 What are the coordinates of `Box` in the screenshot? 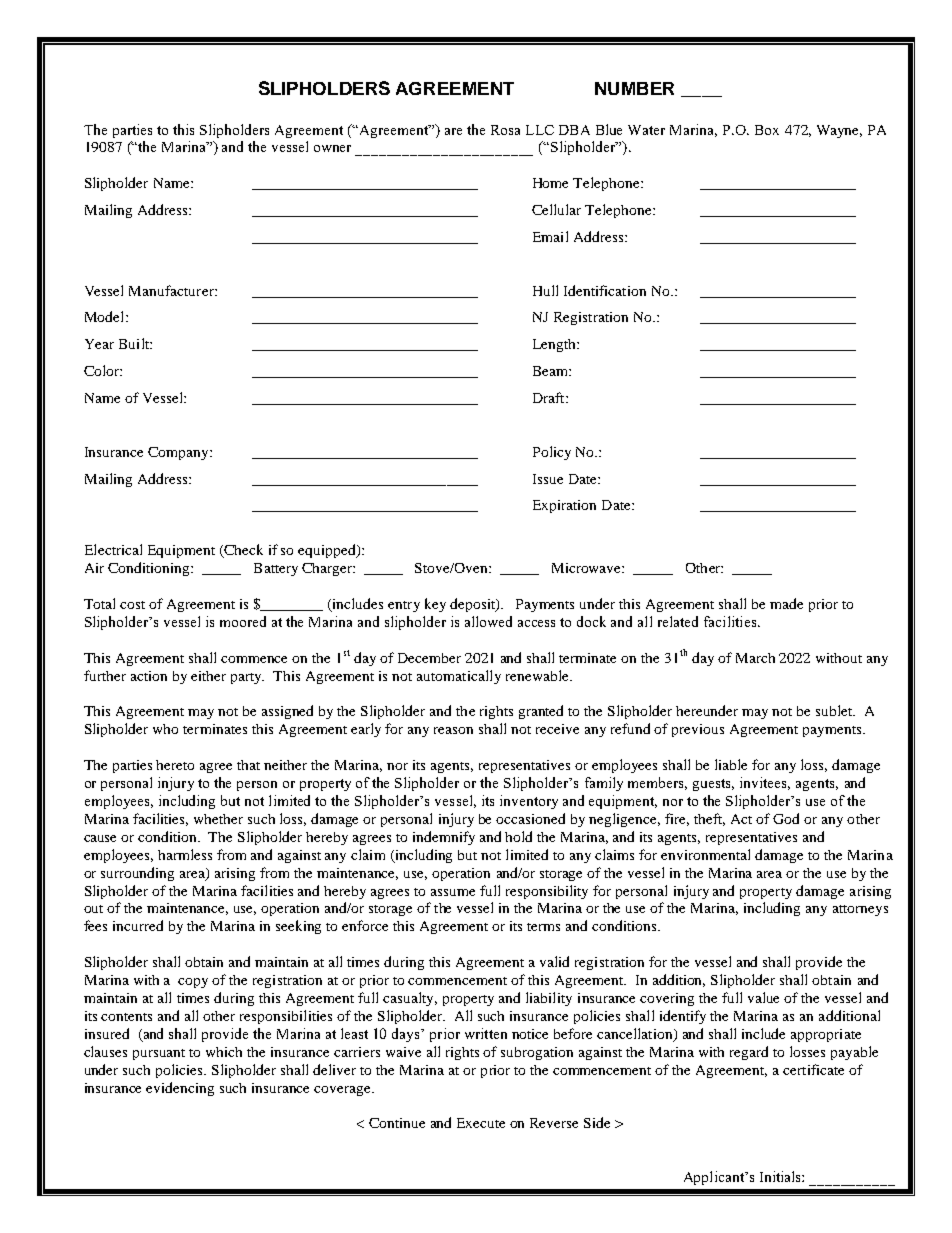 It's located at (767, 130).
